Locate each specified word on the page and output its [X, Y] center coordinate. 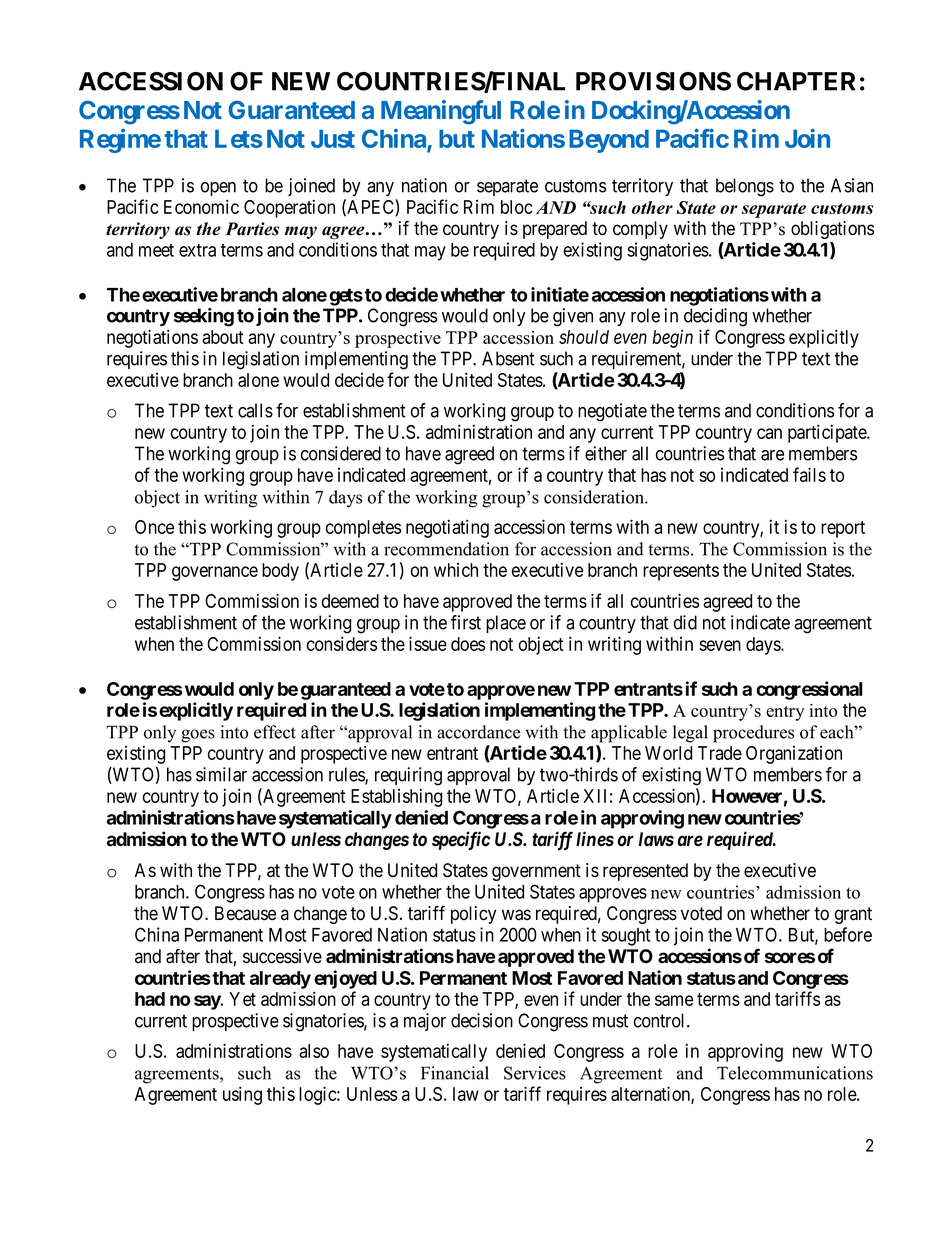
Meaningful [441, 112]
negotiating [447, 528]
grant [853, 915]
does [468, 644]
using [242, 1095]
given [573, 317]
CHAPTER [796, 81]
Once [154, 527]
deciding [715, 317]
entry [785, 713]
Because [245, 913]
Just [333, 138]
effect [275, 732]
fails [809, 474]
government [536, 872]
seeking [204, 317]
